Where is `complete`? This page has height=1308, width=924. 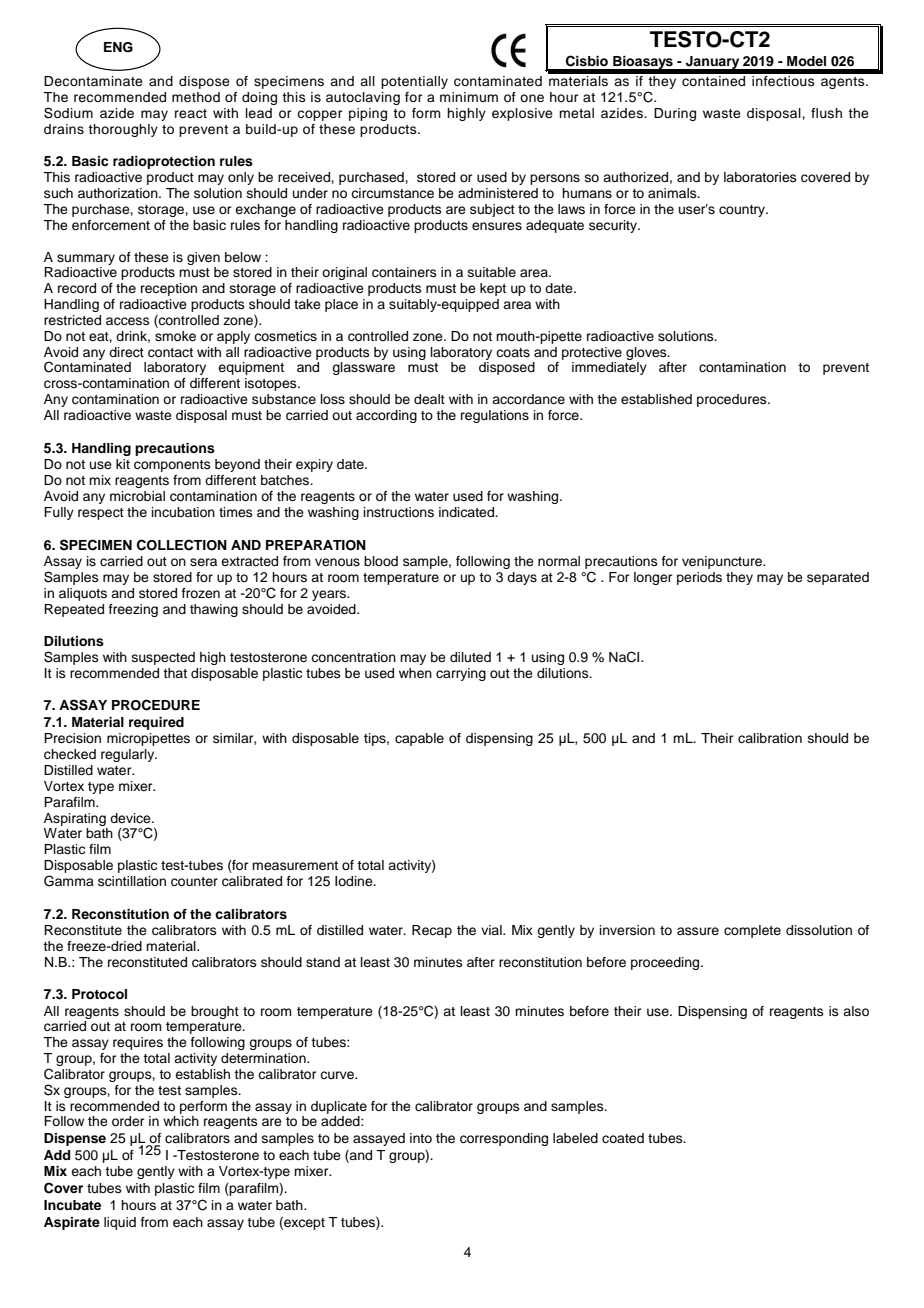 complete is located at coordinates (752, 931).
